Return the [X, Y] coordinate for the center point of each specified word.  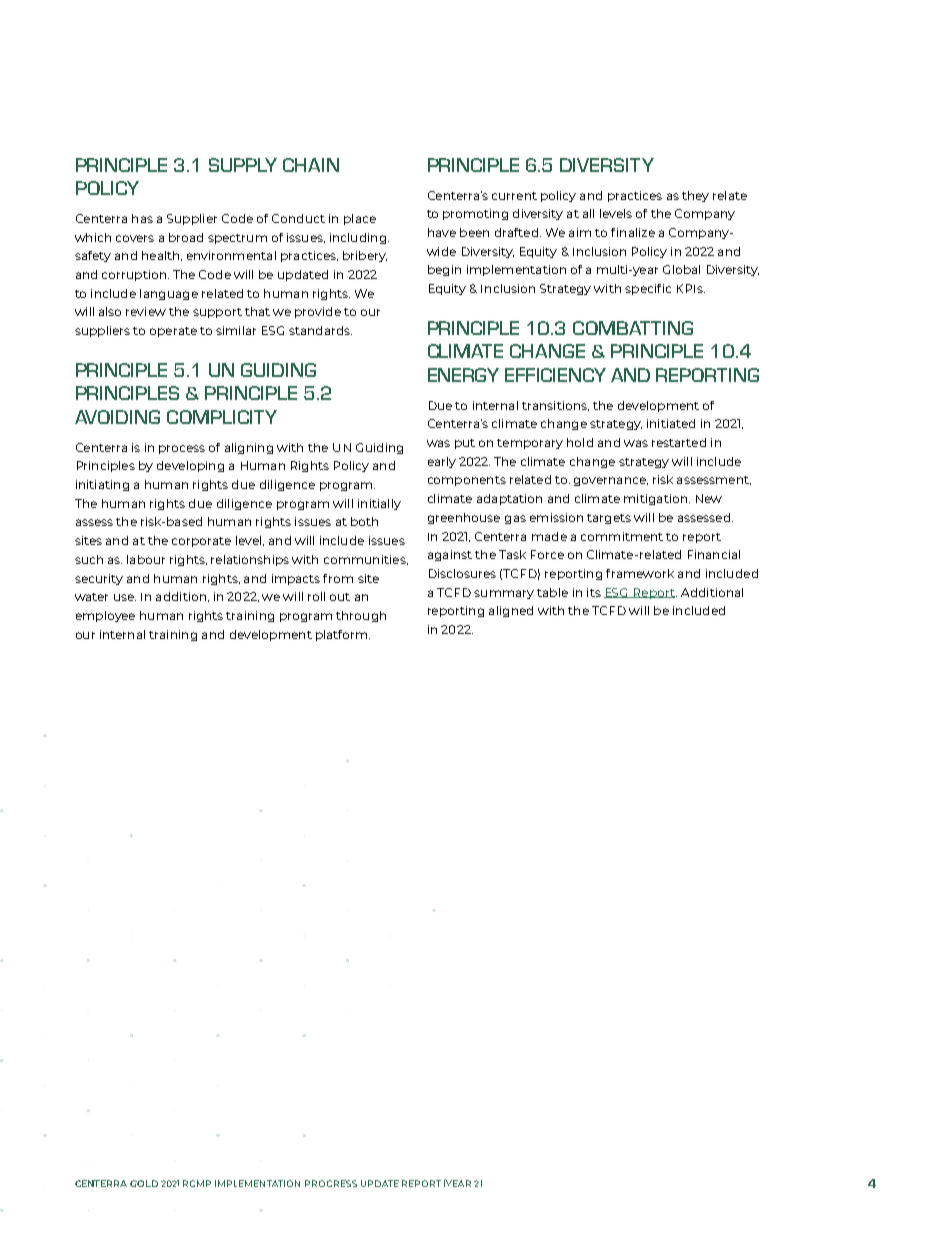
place [360, 219]
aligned [511, 611]
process [182, 449]
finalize [633, 232]
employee [105, 616]
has [142, 218]
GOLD [144, 1183]
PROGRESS [331, 1183]
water [91, 597]
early [442, 462]
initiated [671, 423]
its [594, 592]
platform [343, 635]
